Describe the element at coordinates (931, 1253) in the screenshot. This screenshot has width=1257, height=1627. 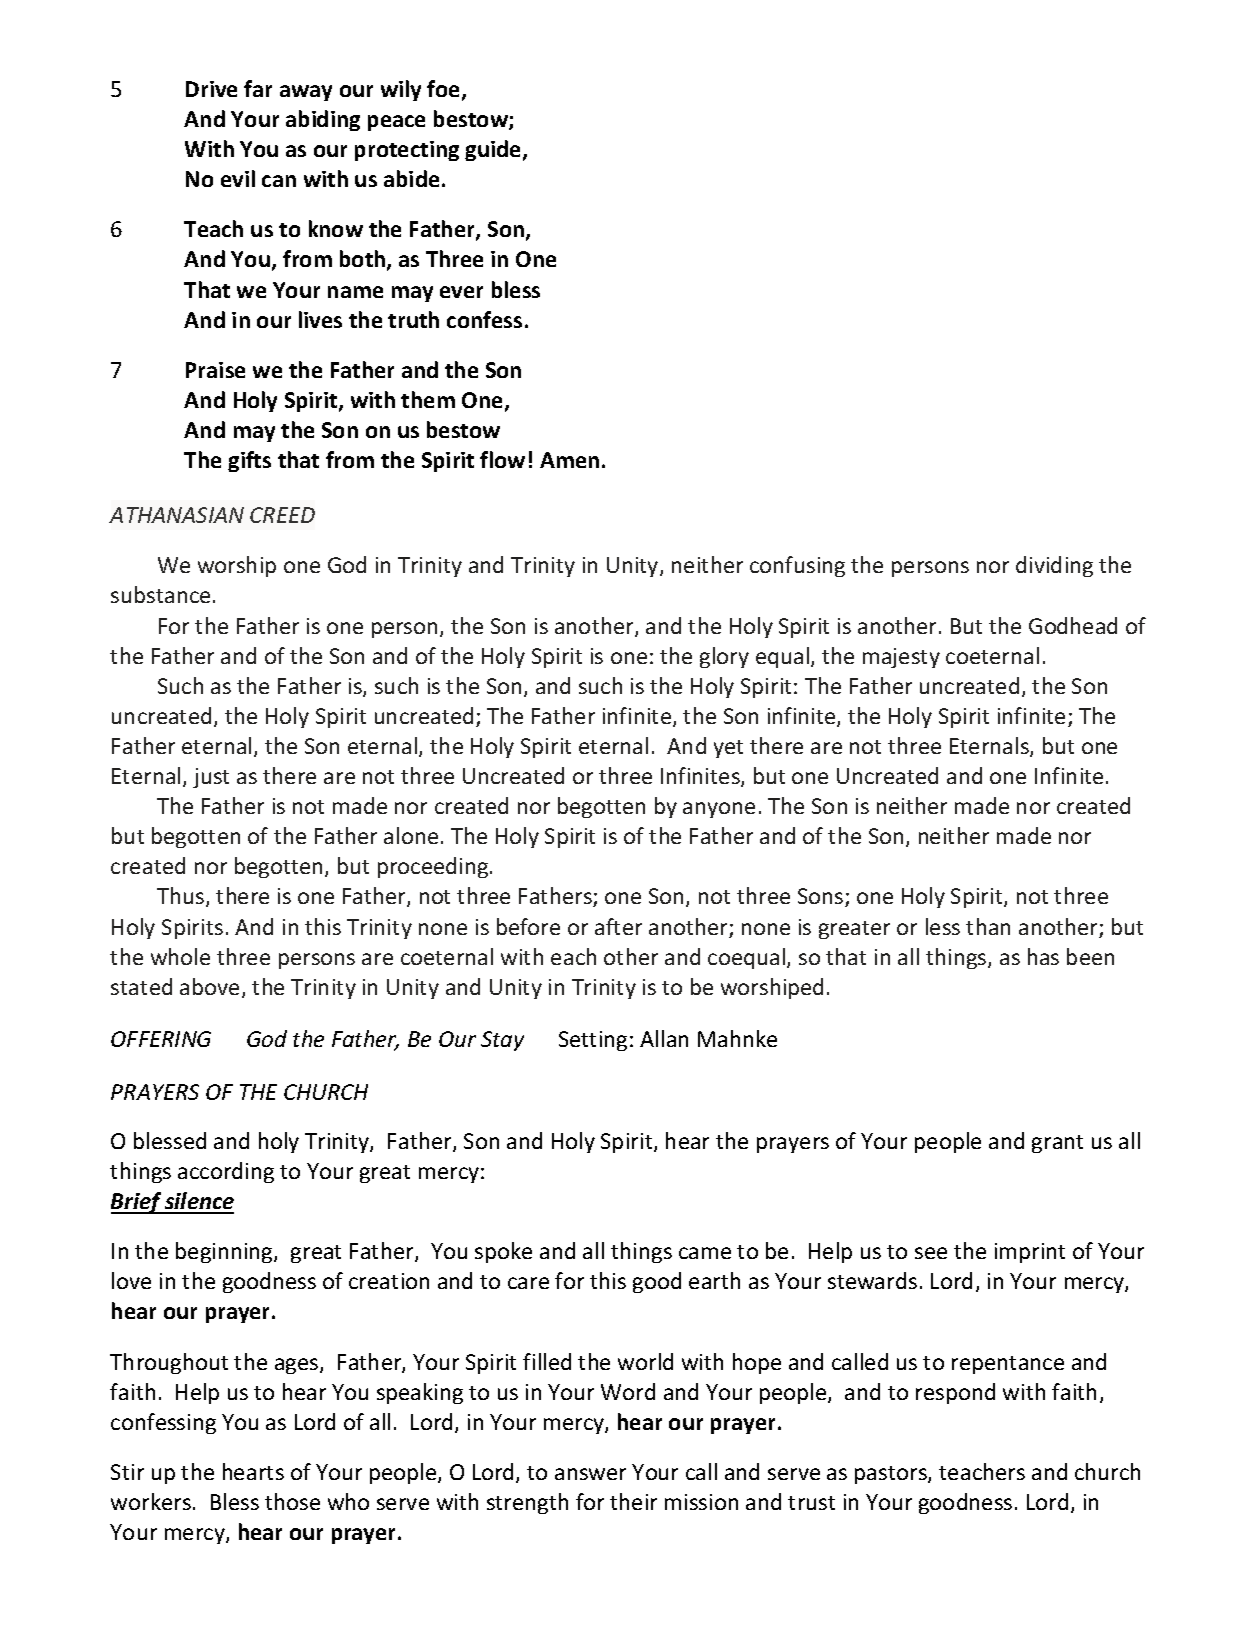
I see `see` at that location.
